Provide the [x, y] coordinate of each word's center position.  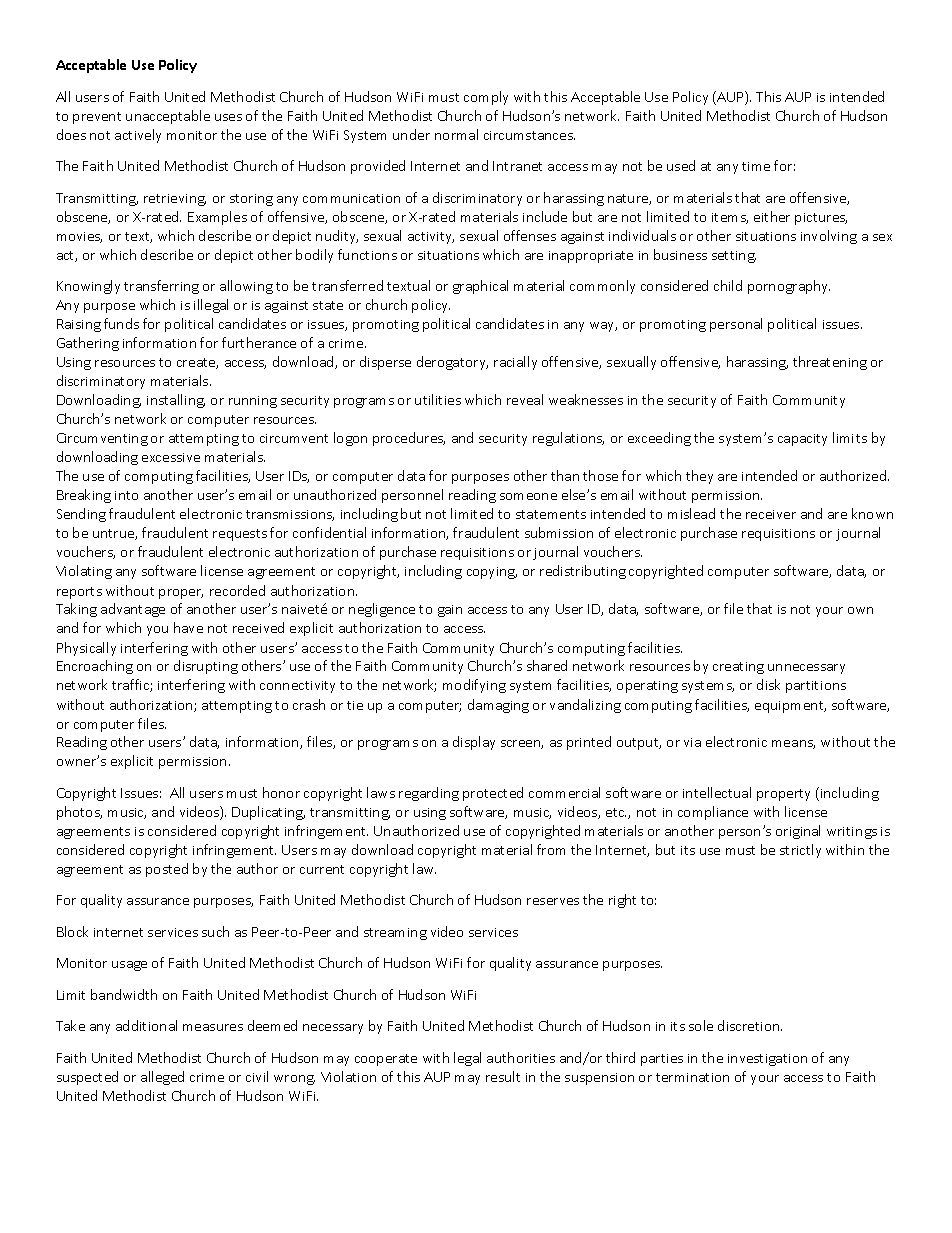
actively [138, 136]
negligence [382, 610]
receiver [771, 514]
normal [456, 134]
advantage [133, 610]
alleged [162, 1078]
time [756, 166]
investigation [767, 1060]
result [503, 1076]
